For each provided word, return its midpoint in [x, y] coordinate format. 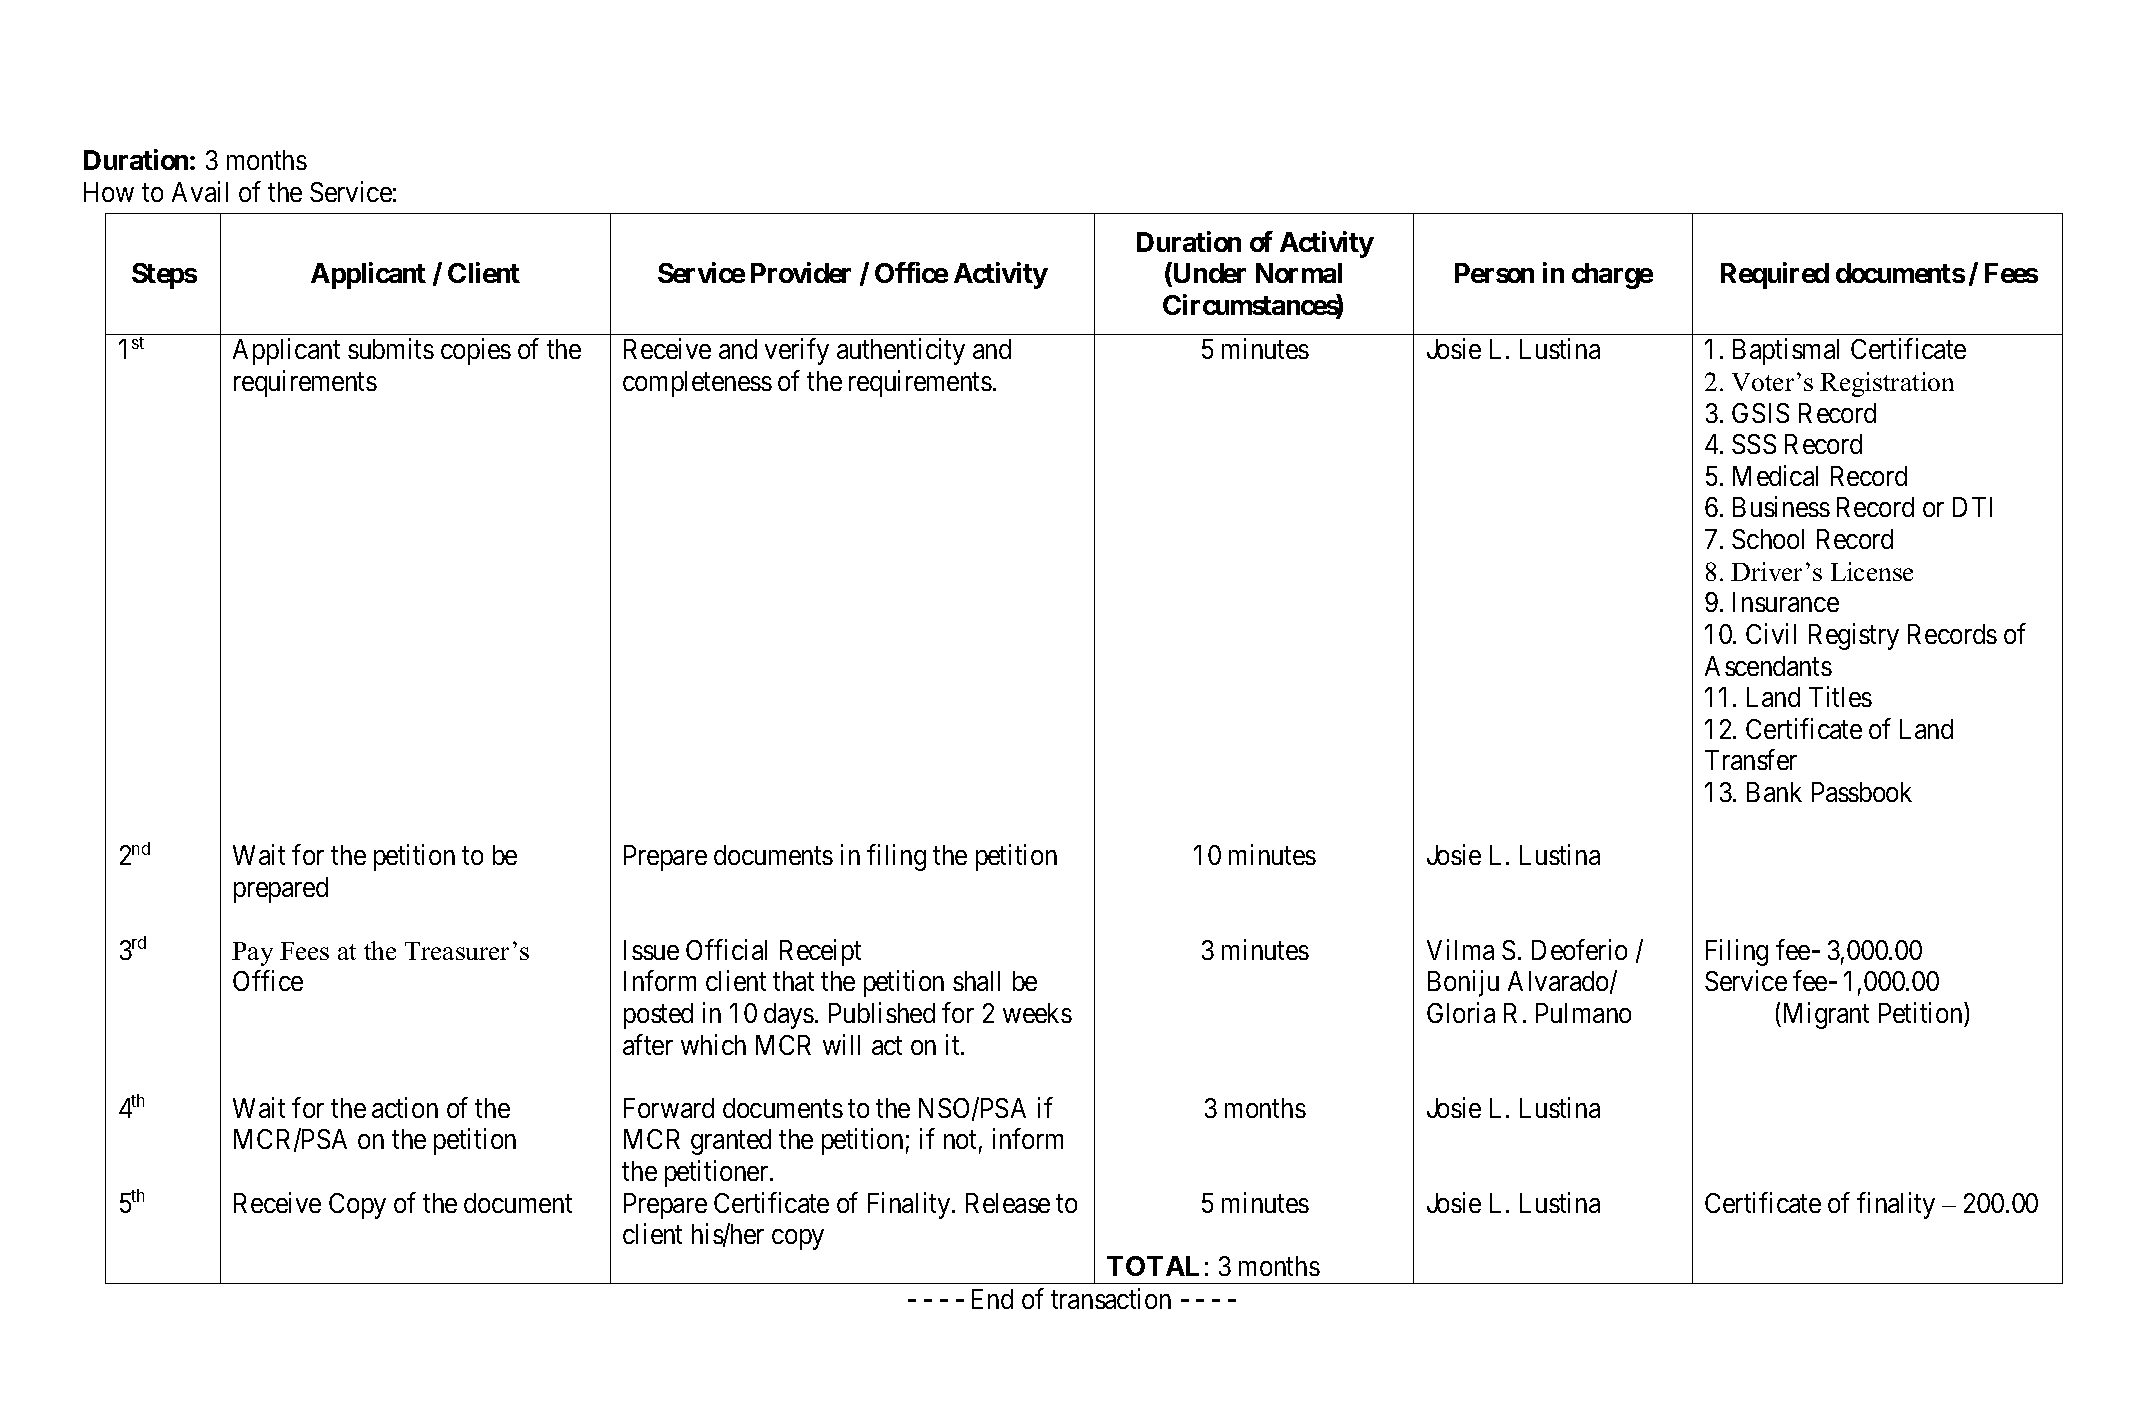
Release [1008, 1203]
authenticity [901, 352]
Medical [1775, 475]
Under [1208, 275]
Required [1775, 276]
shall [976, 981]
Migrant [1824, 1015]
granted [731, 1142]
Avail [200, 191]
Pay [252, 954]
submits [391, 349]
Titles [1840, 696]
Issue [651, 950]
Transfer [1751, 760]
